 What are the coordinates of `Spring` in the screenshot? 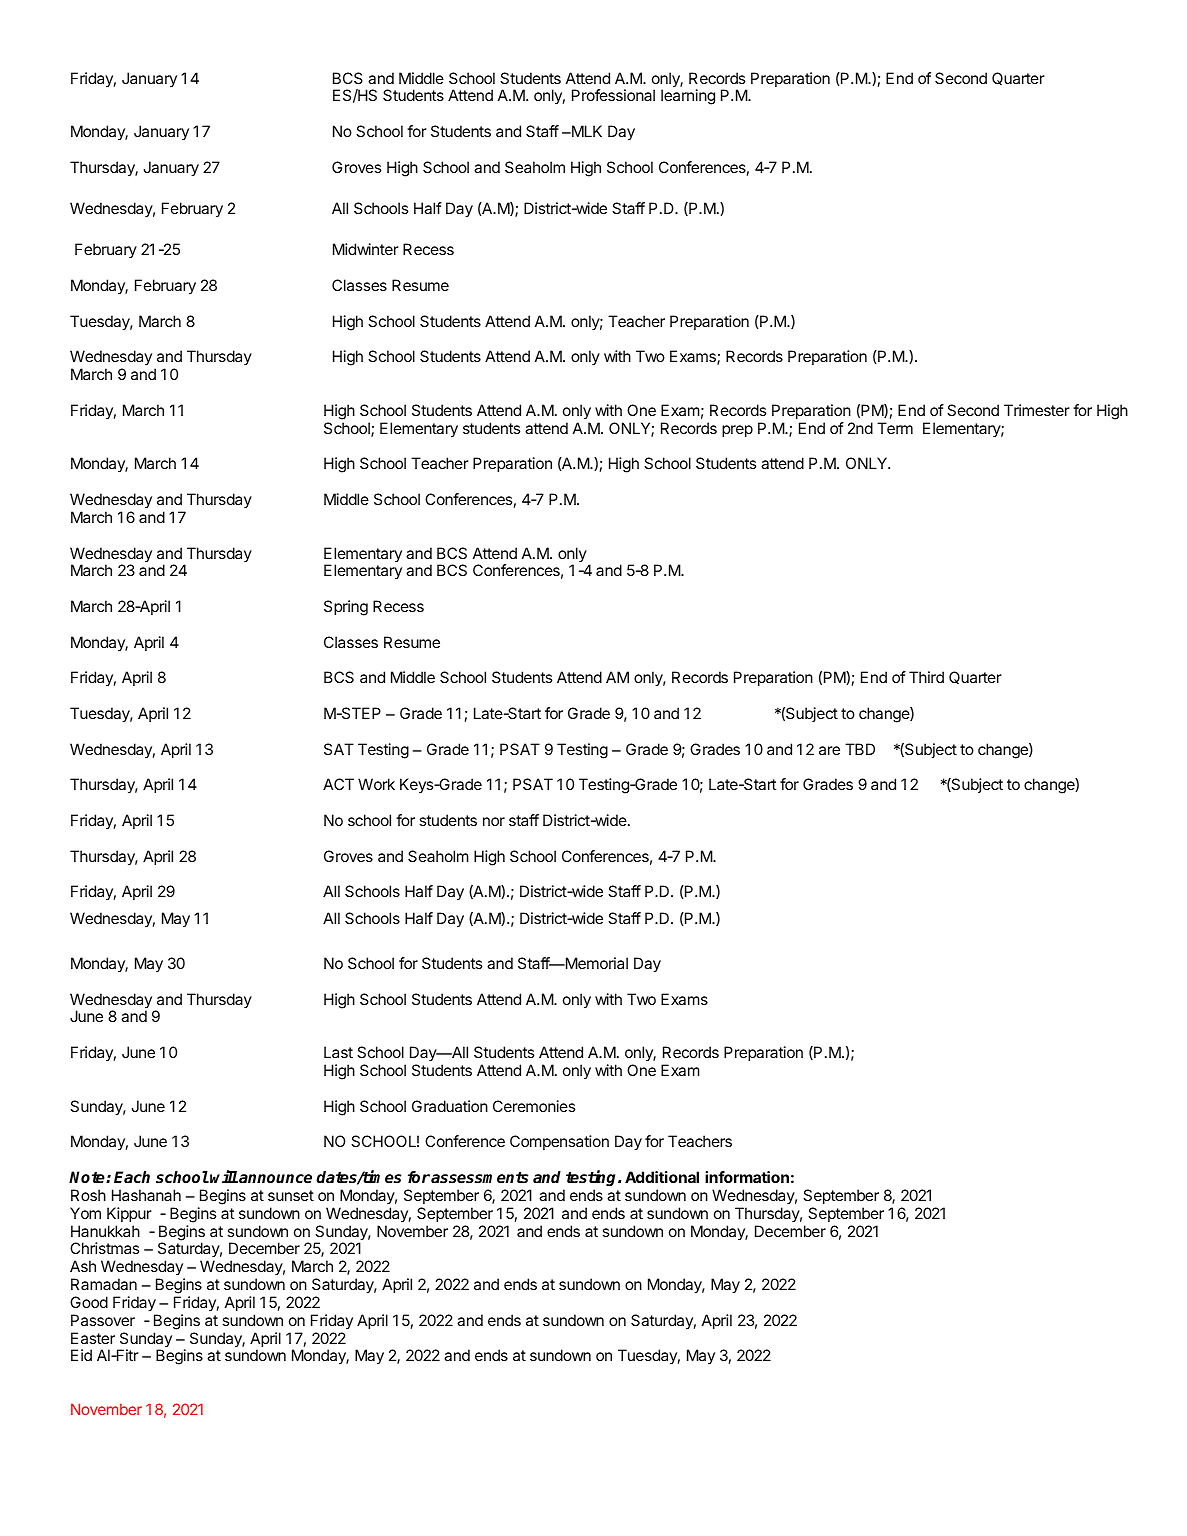 It's located at (346, 608).
